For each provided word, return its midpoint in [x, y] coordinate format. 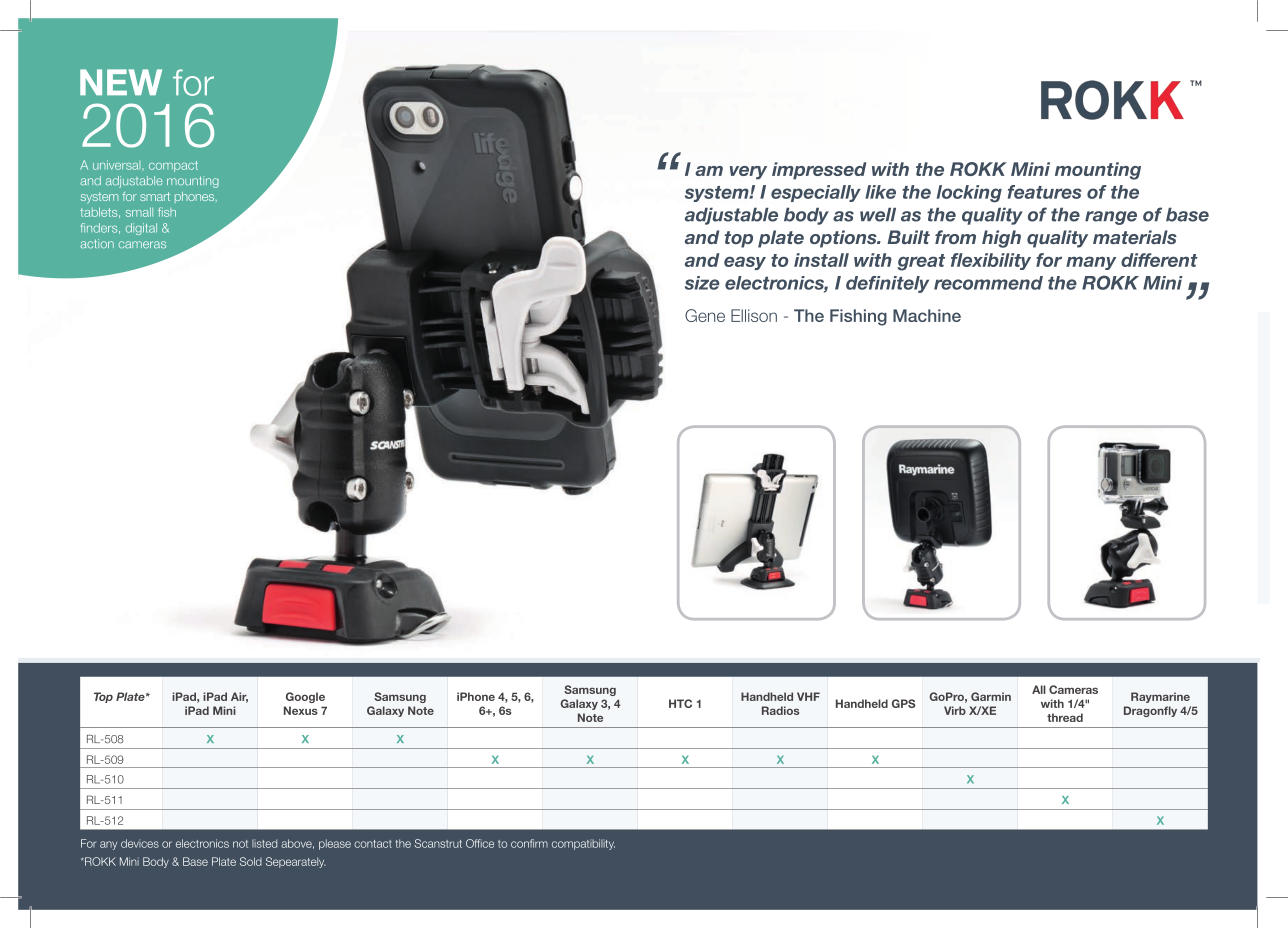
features [1044, 192]
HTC [680, 703]
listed [264, 843]
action [97, 243]
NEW [121, 82]
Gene [705, 315]
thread [1065, 717]
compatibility [583, 844]
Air [239, 697]
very [748, 173]
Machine [927, 315]
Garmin [991, 696]
